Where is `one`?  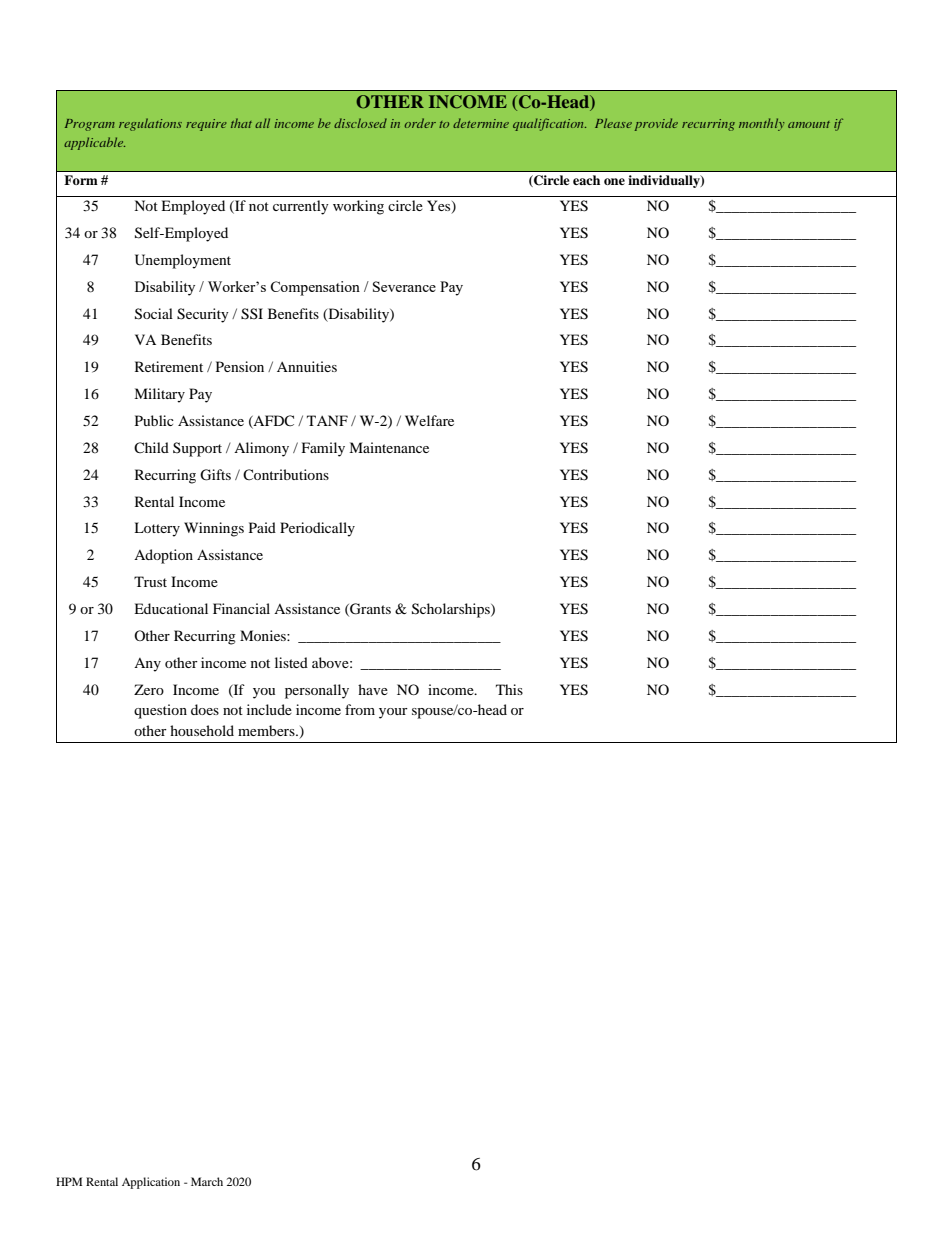 one is located at coordinates (614, 181).
